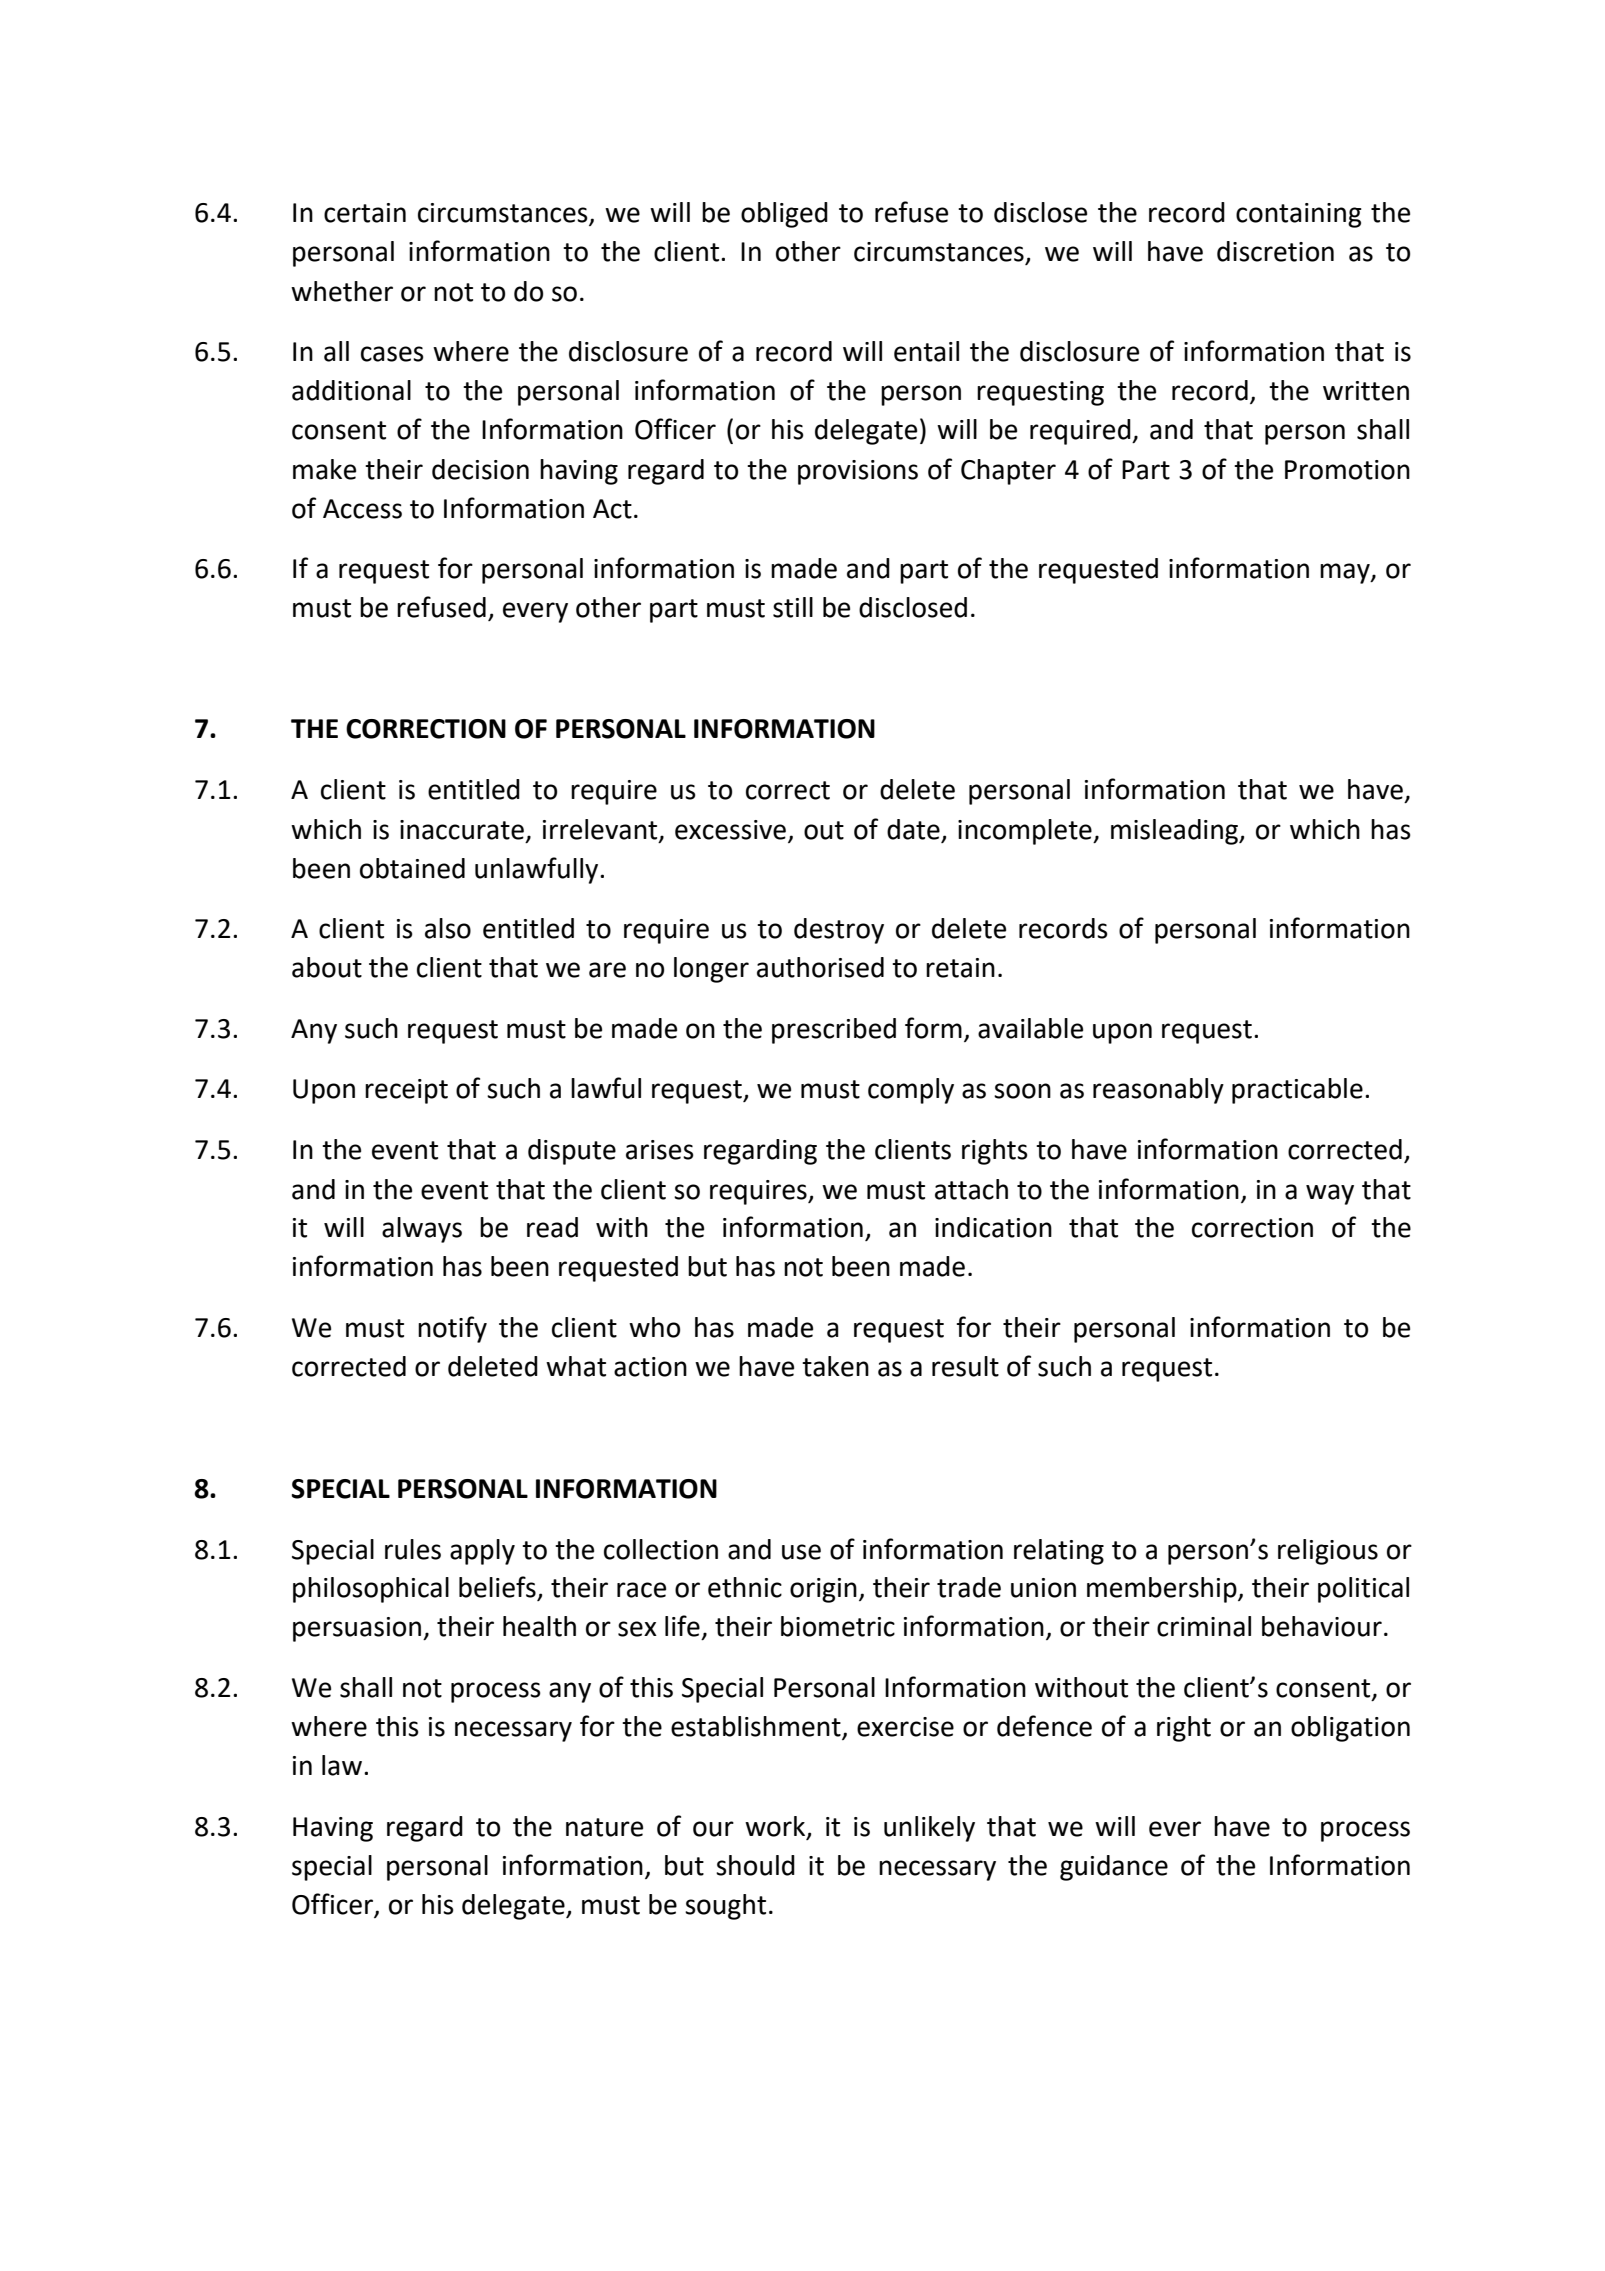 Image resolution: width=1605 pixels, height=2271 pixels. What do you see at coordinates (913, 829) in the screenshot?
I see `date` at bounding box center [913, 829].
